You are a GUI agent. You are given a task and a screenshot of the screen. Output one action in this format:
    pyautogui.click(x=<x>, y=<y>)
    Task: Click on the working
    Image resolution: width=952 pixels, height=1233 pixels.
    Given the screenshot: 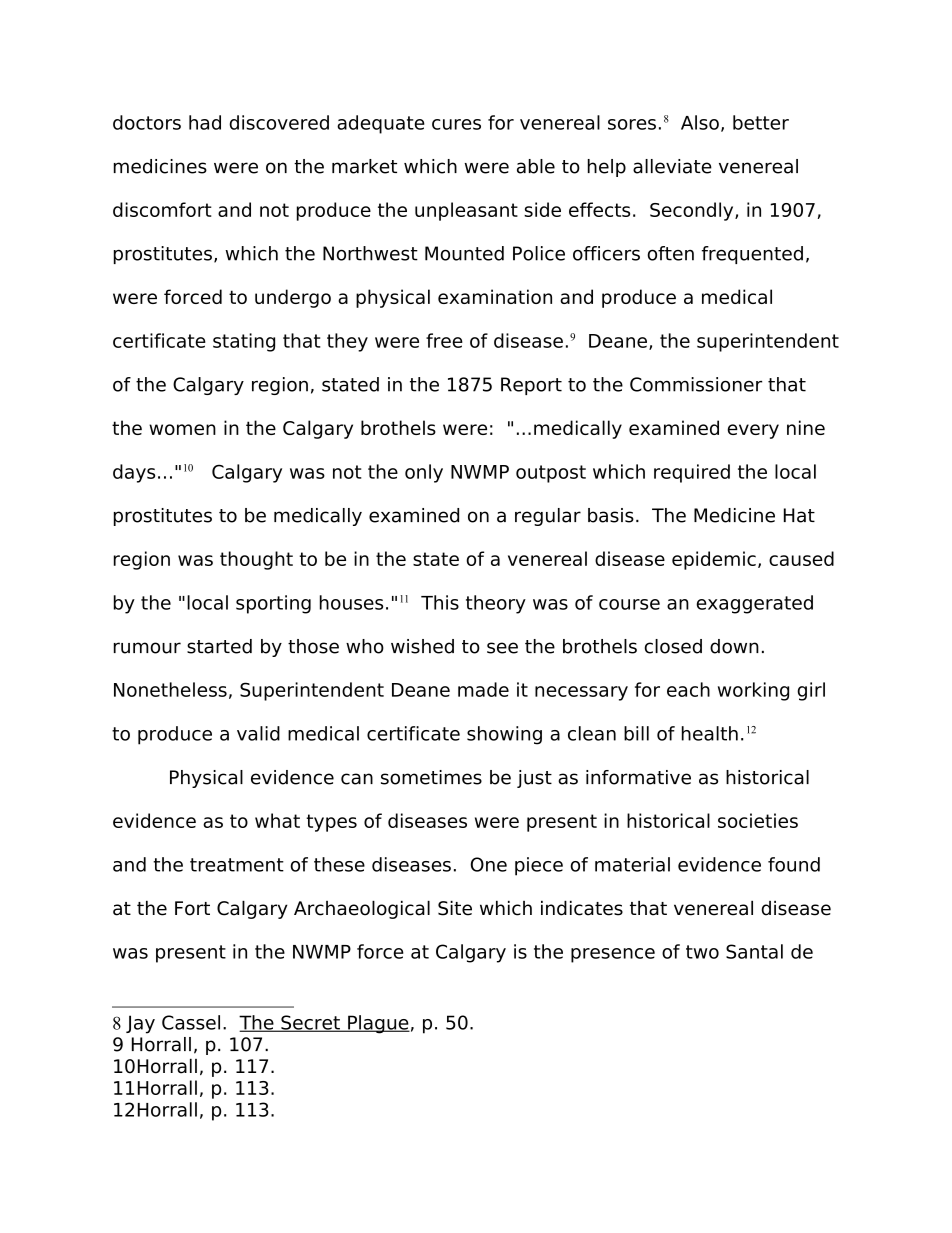 What is the action you would take?
    pyautogui.click(x=753, y=691)
